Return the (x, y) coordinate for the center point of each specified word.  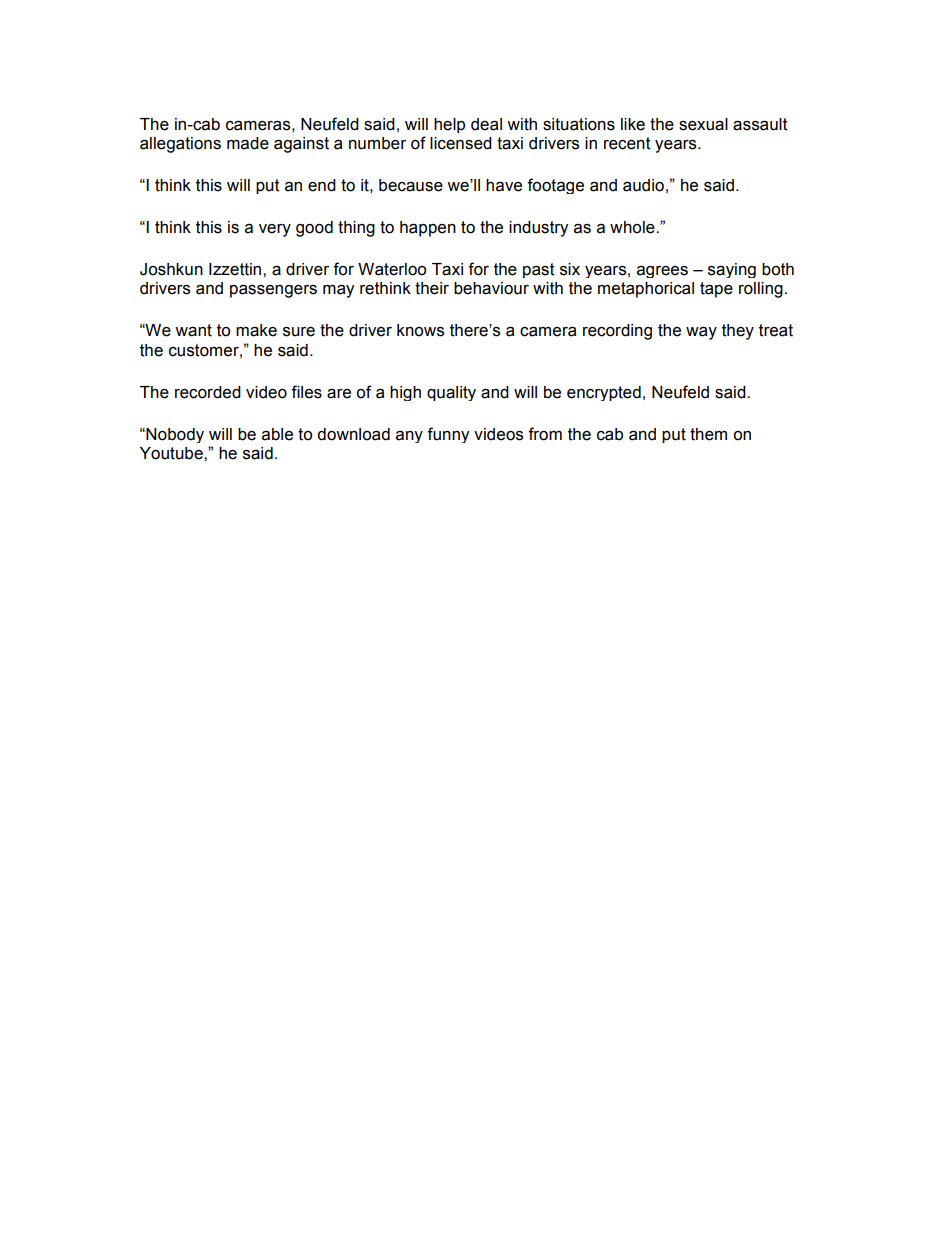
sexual (703, 124)
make (256, 330)
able (277, 434)
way (701, 333)
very (275, 230)
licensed (461, 143)
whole (633, 227)
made (248, 143)
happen (428, 229)
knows (420, 330)
